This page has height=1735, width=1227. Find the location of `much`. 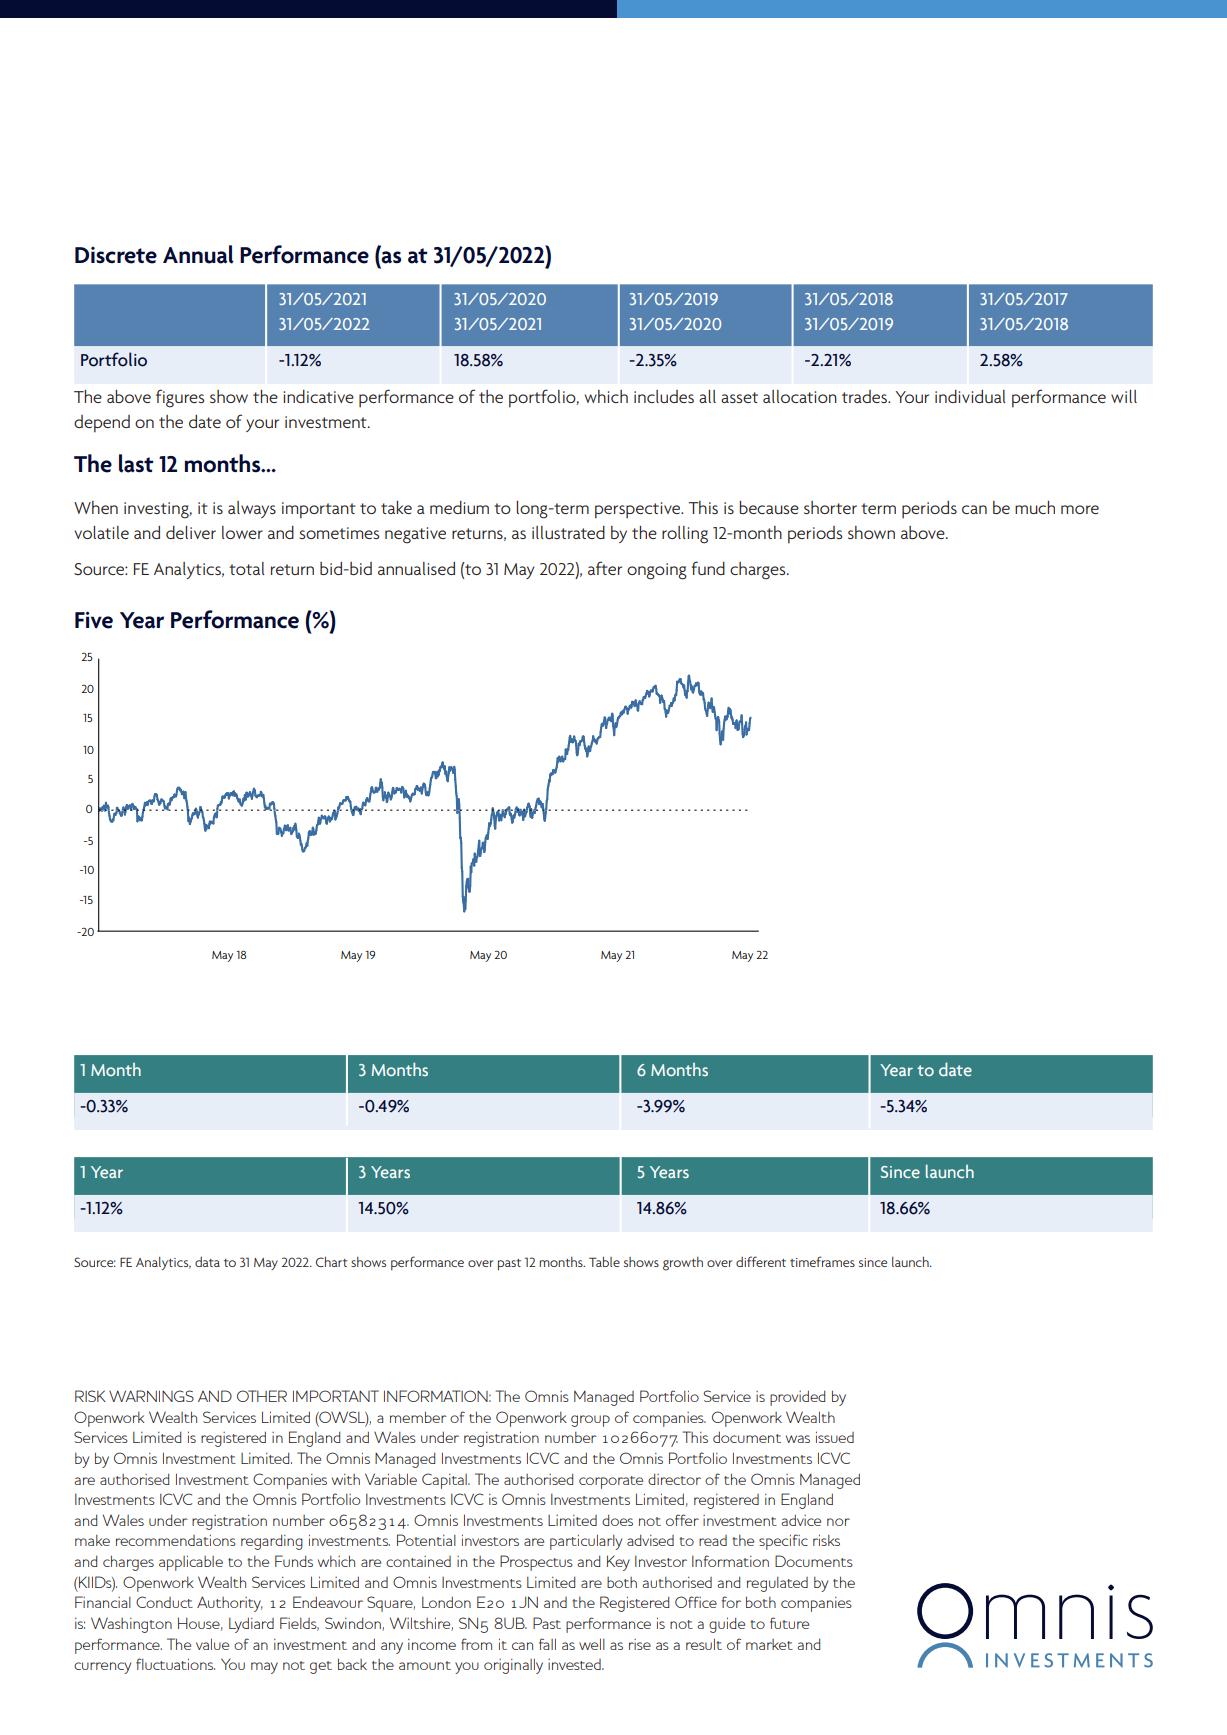

much is located at coordinates (1035, 507).
